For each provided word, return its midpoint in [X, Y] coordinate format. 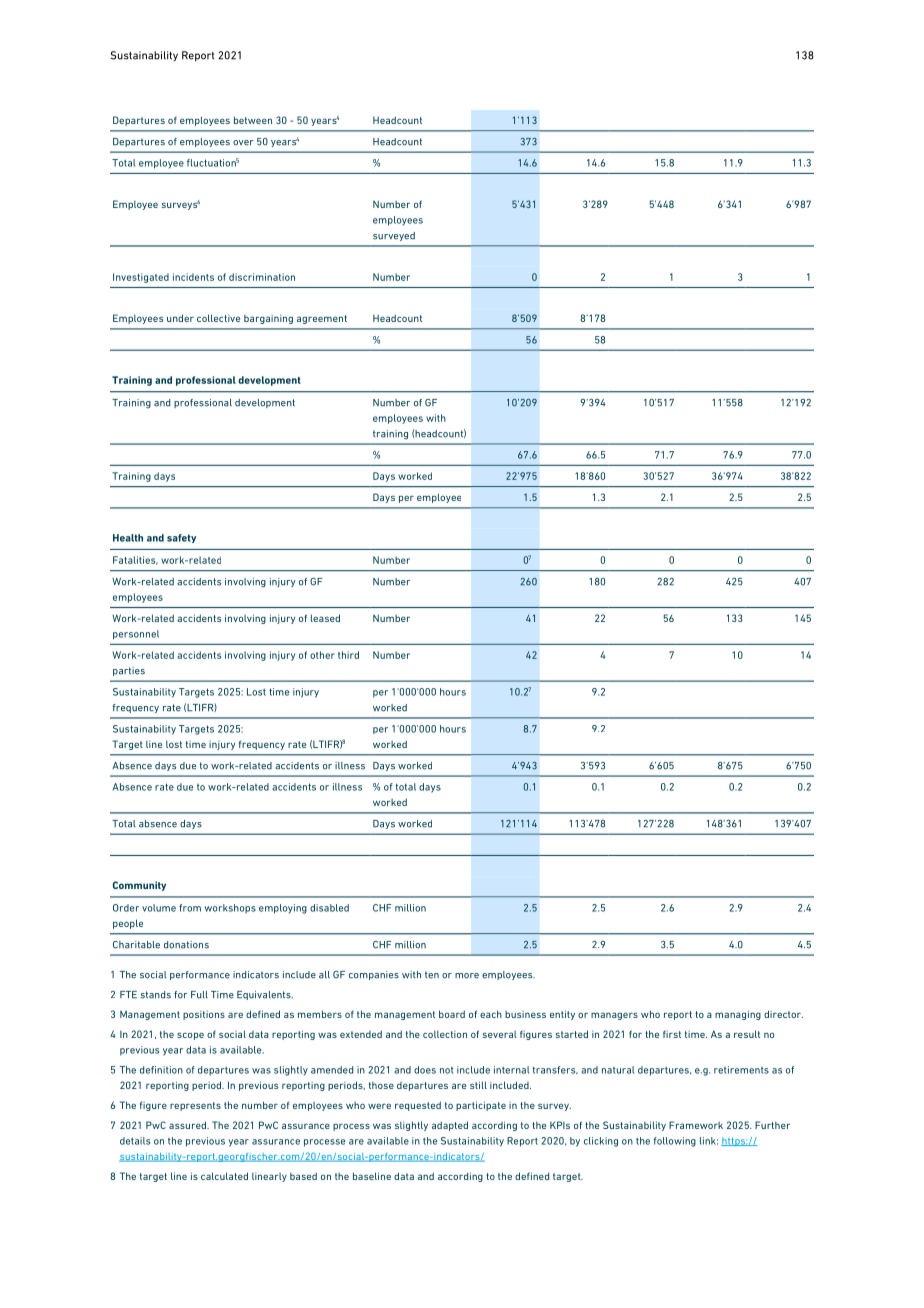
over [243, 143]
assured [188, 1125]
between [253, 120]
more [467, 976]
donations [186, 945]
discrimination [262, 277]
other [322, 655]
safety [181, 538]
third [348, 655]
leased [325, 618]
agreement [322, 319]
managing [738, 1015]
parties [129, 671]
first [672, 1034]
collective [218, 318]
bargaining [268, 319]
